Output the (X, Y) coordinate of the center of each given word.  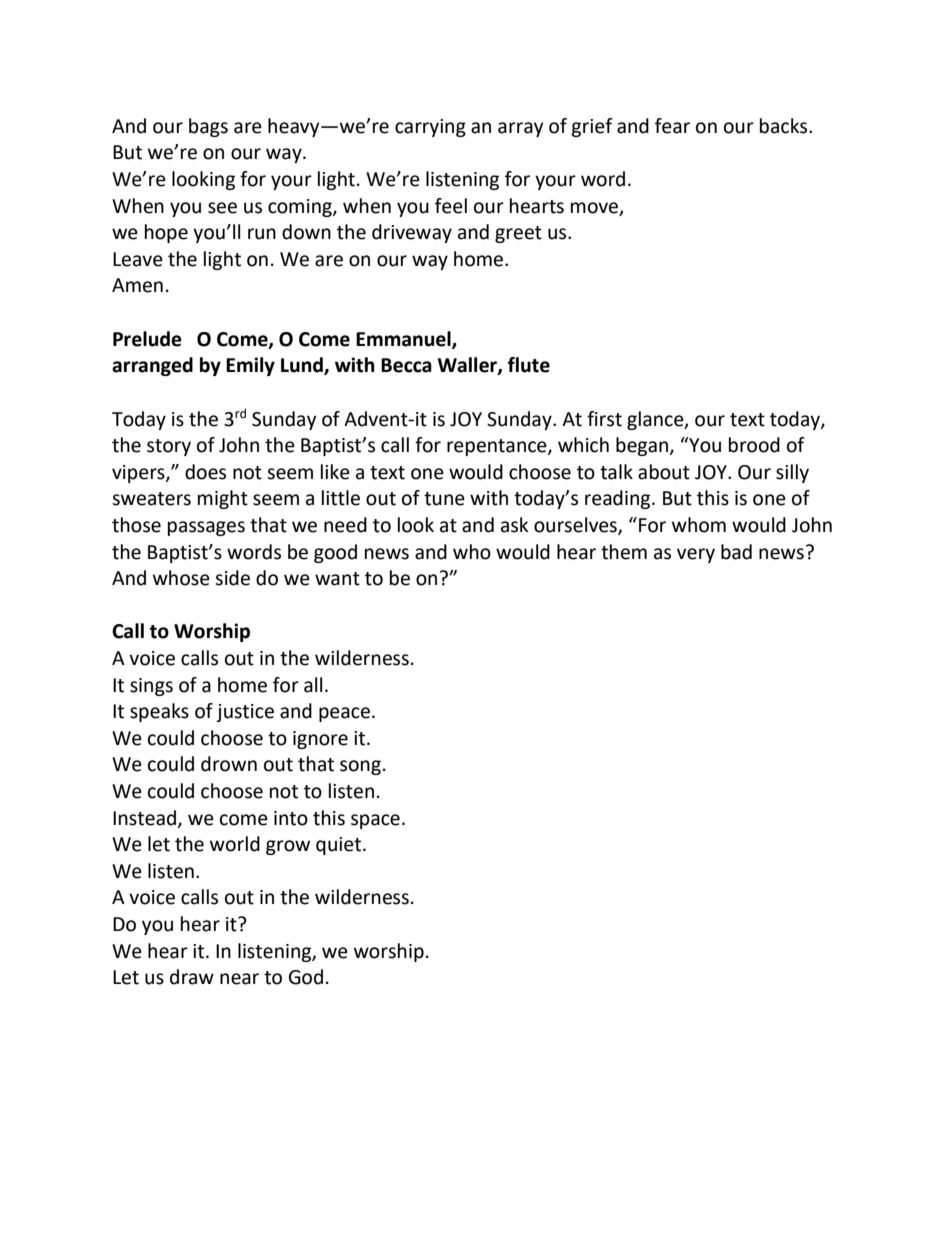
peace (344, 714)
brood (754, 445)
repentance (498, 447)
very (696, 555)
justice (245, 713)
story (169, 447)
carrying (430, 128)
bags (208, 127)
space (375, 821)
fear (672, 126)
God (306, 977)
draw (192, 977)
